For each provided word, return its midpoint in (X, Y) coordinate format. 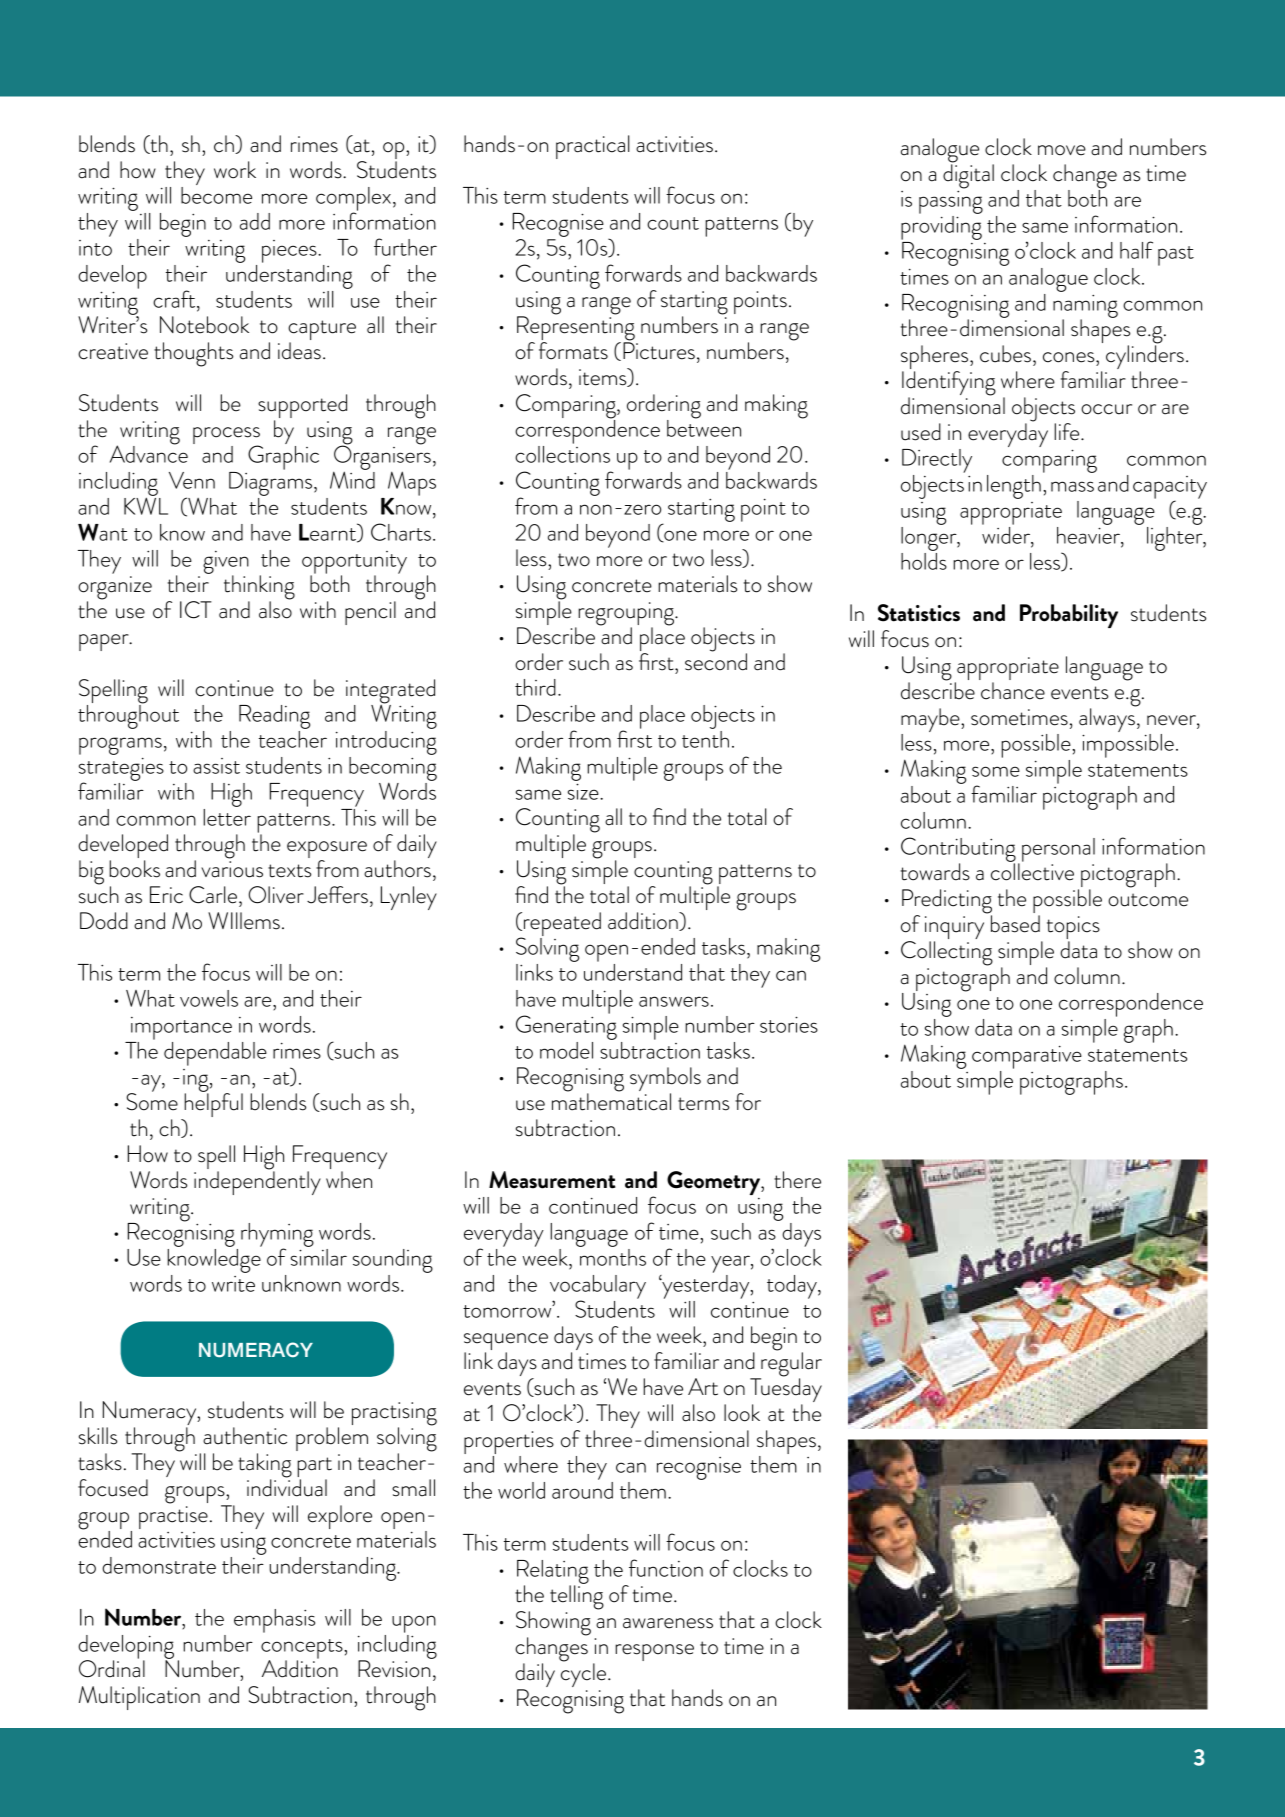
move (1062, 150)
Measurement (552, 1180)
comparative (1027, 1057)
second (716, 661)
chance (1013, 691)
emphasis (274, 1621)
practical (593, 147)
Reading (274, 718)
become (216, 195)
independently (257, 1182)
